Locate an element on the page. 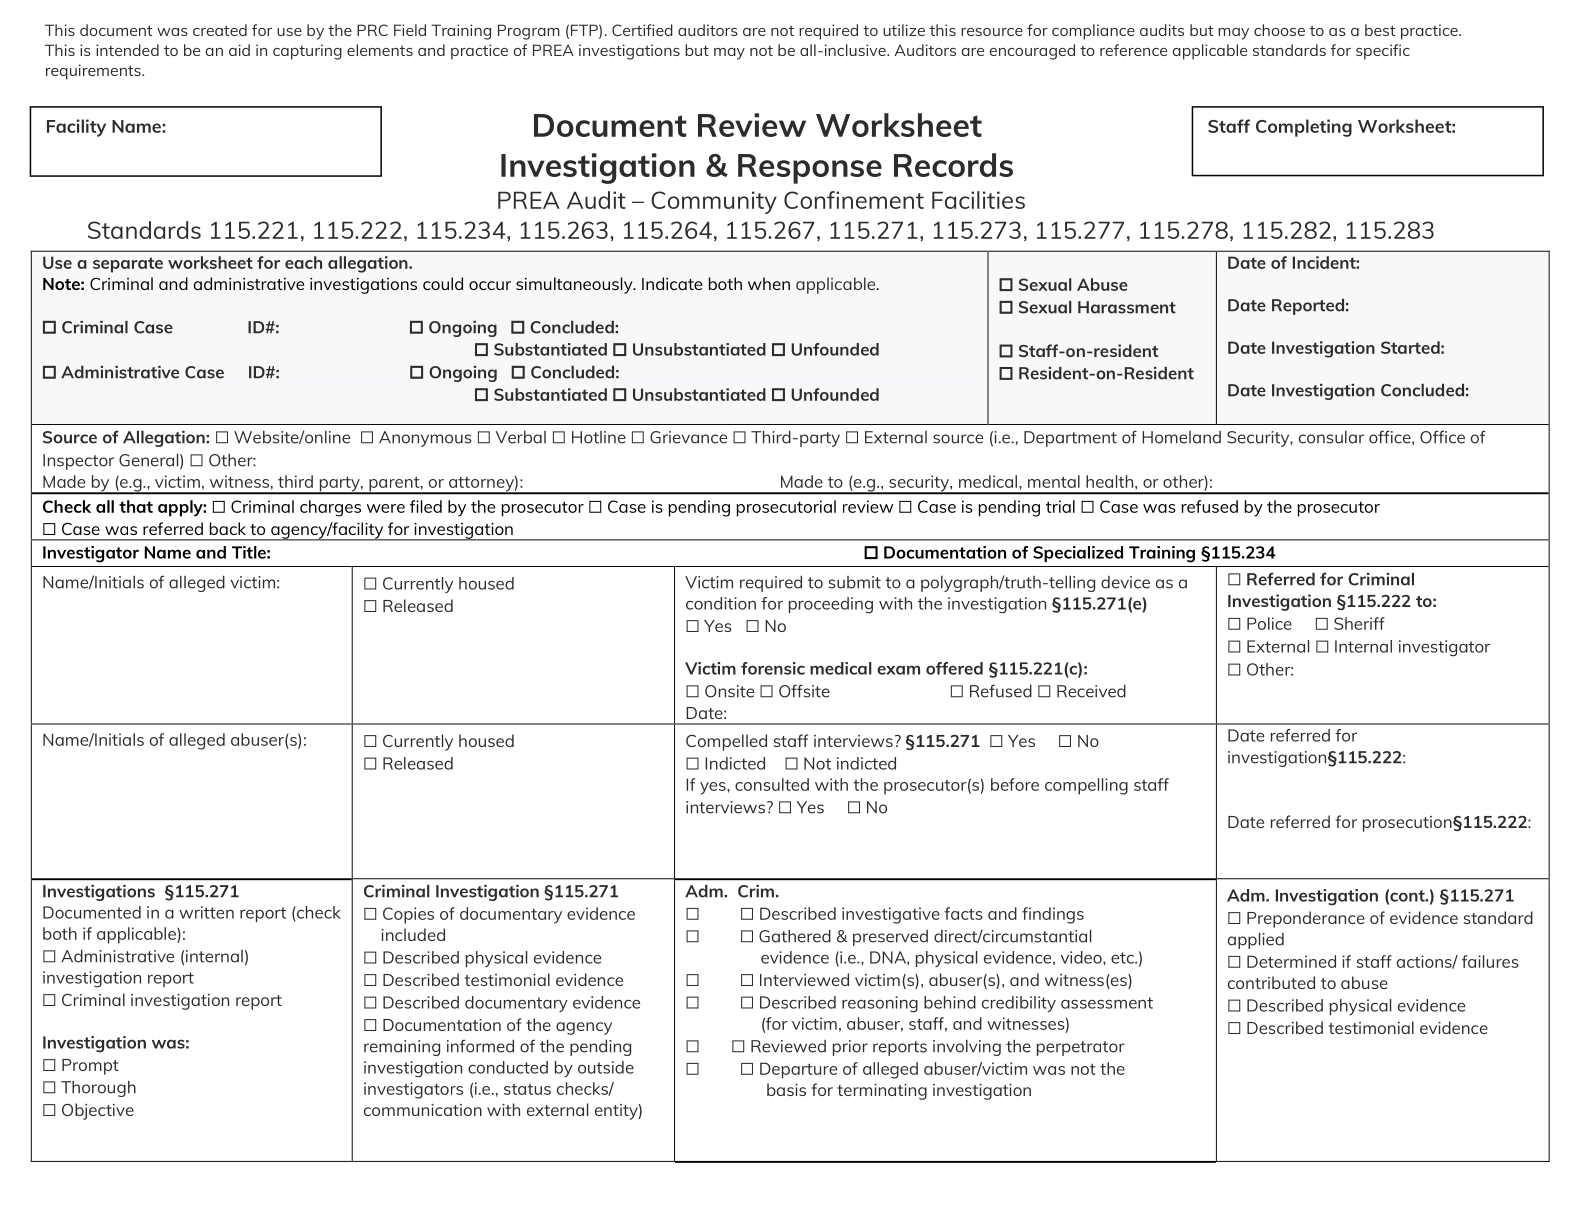  submit is located at coordinates (855, 582).
